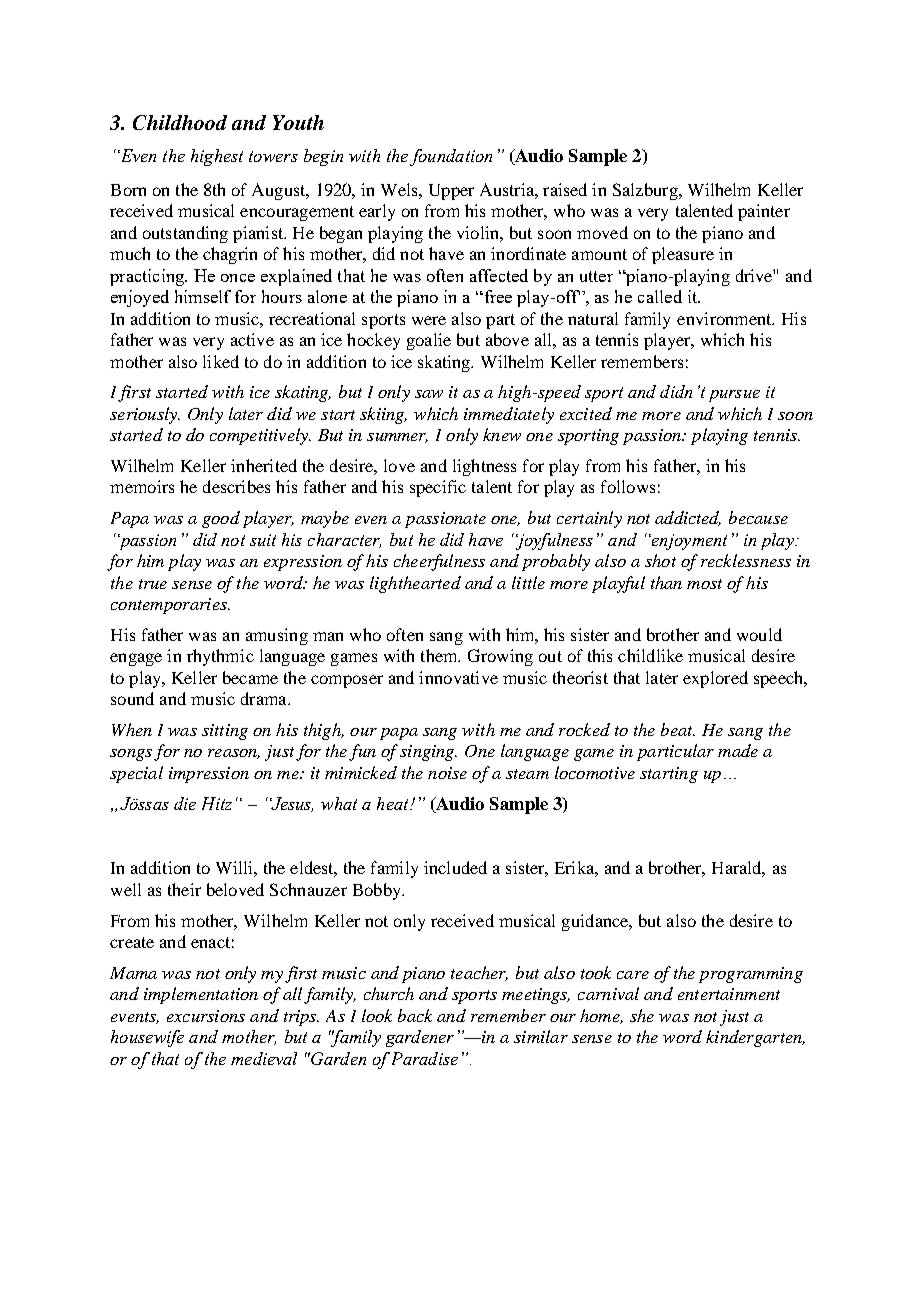 This screenshot has width=924, height=1309. I want to click on Childhood, so click(180, 122).
